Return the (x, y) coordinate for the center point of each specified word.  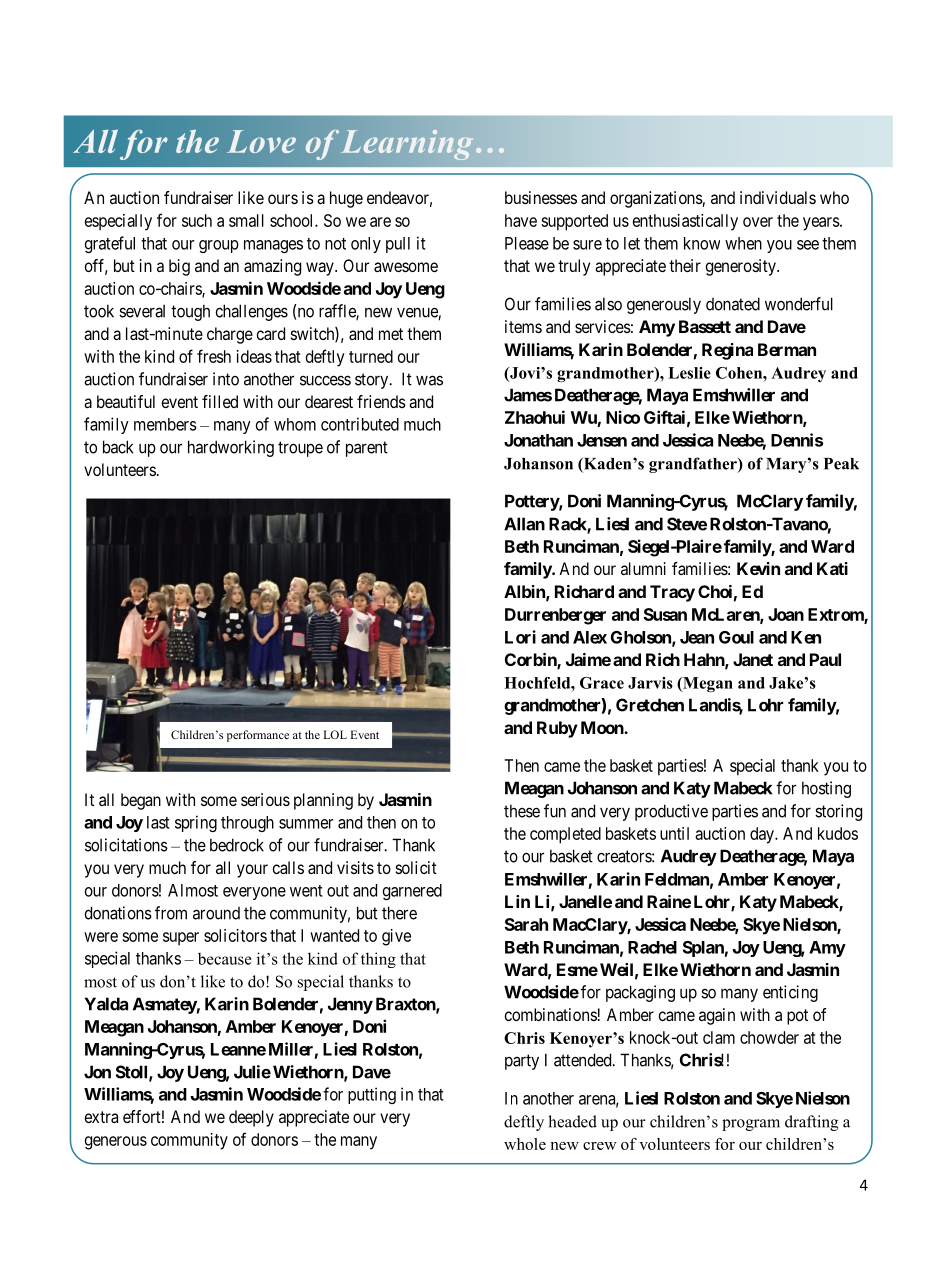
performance (258, 736)
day (763, 835)
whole (525, 1144)
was (429, 380)
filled (220, 401)
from (171, 913)
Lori (520, 637)
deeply (251, 1118)
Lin (517, 901)
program (751, 1125)
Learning (407, 145)
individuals (778, 197)
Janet (753, 659)
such (197, 220)
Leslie (689, 373)
